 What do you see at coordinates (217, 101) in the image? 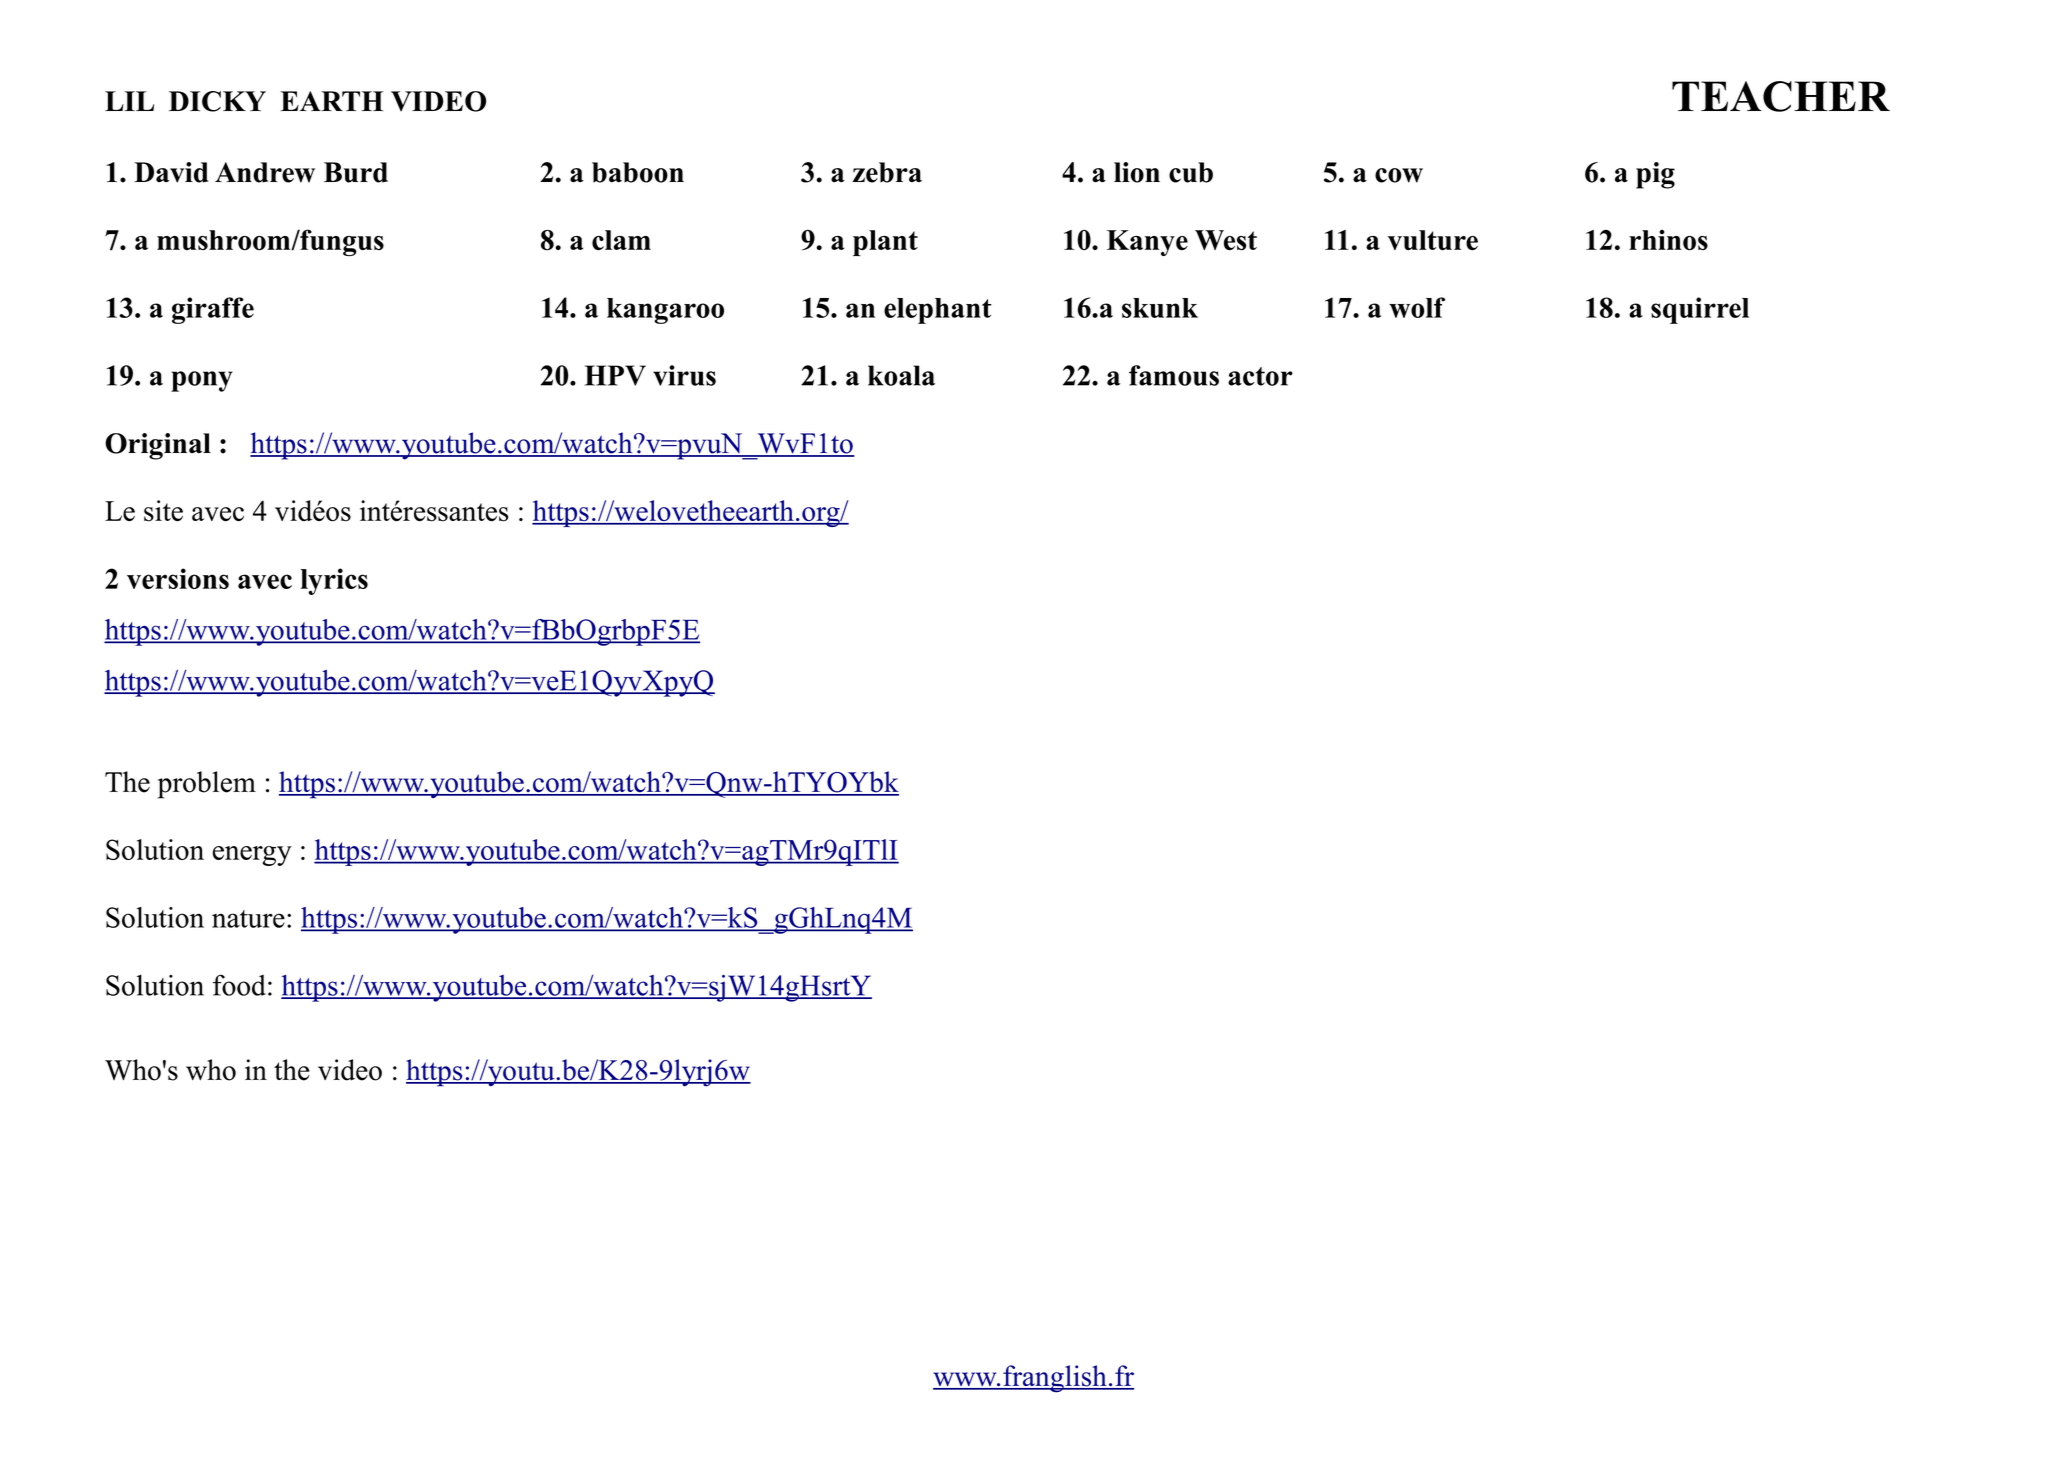
I see `DICKY` at bounding box center [217, 101].
